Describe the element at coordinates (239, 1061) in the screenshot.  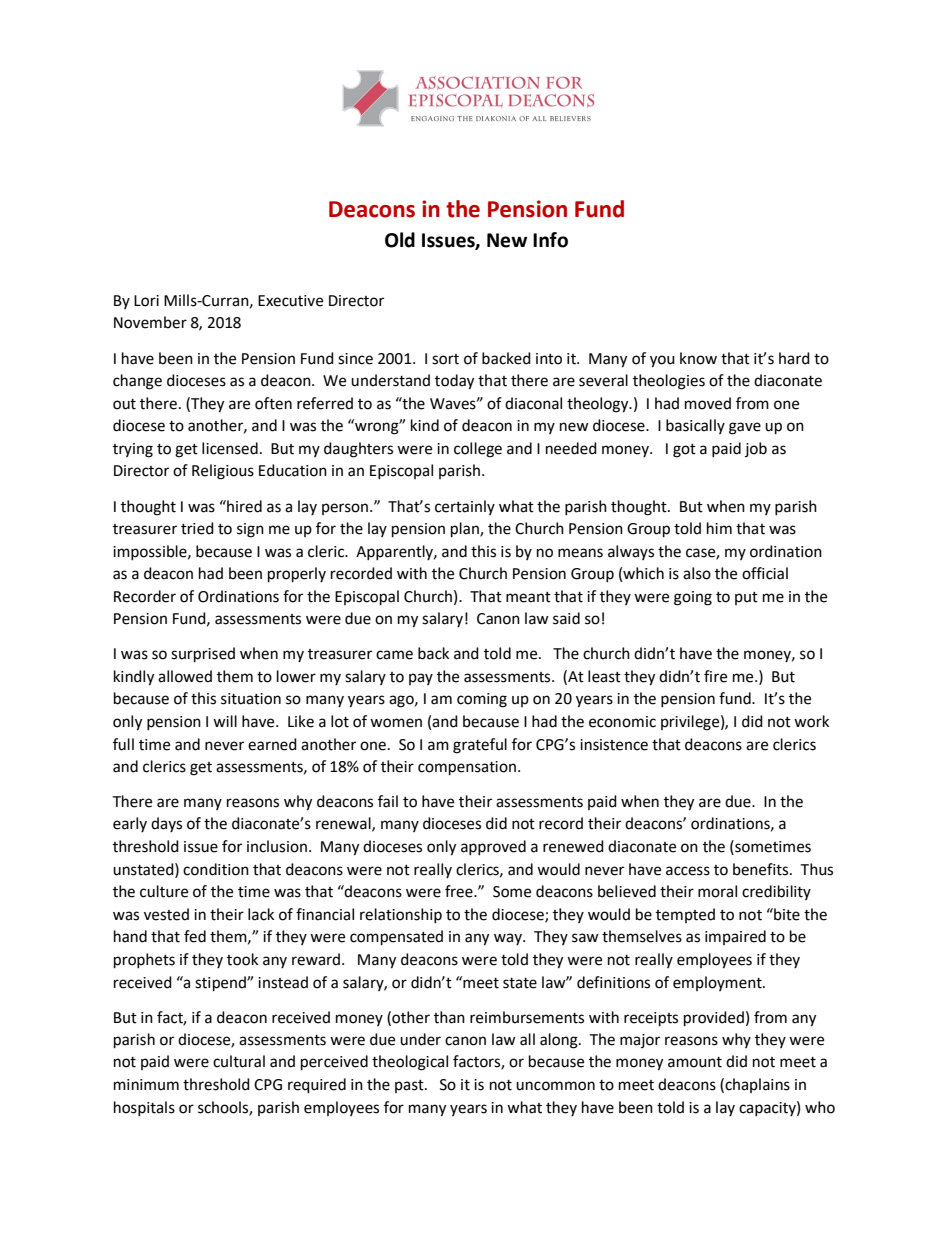
I see `cultural` at that location.
